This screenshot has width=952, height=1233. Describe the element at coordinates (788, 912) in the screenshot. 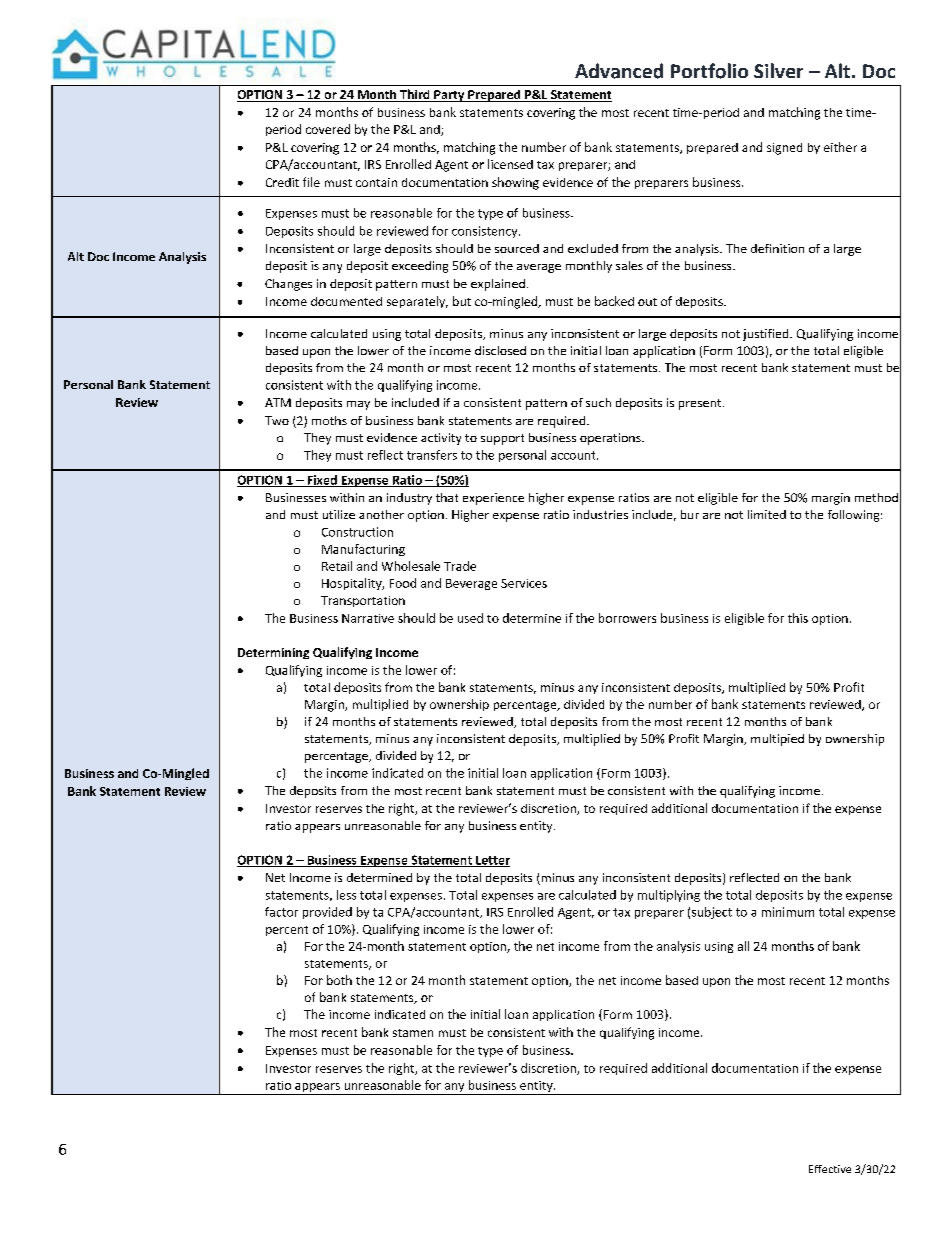

I see `minimum` at that location.
